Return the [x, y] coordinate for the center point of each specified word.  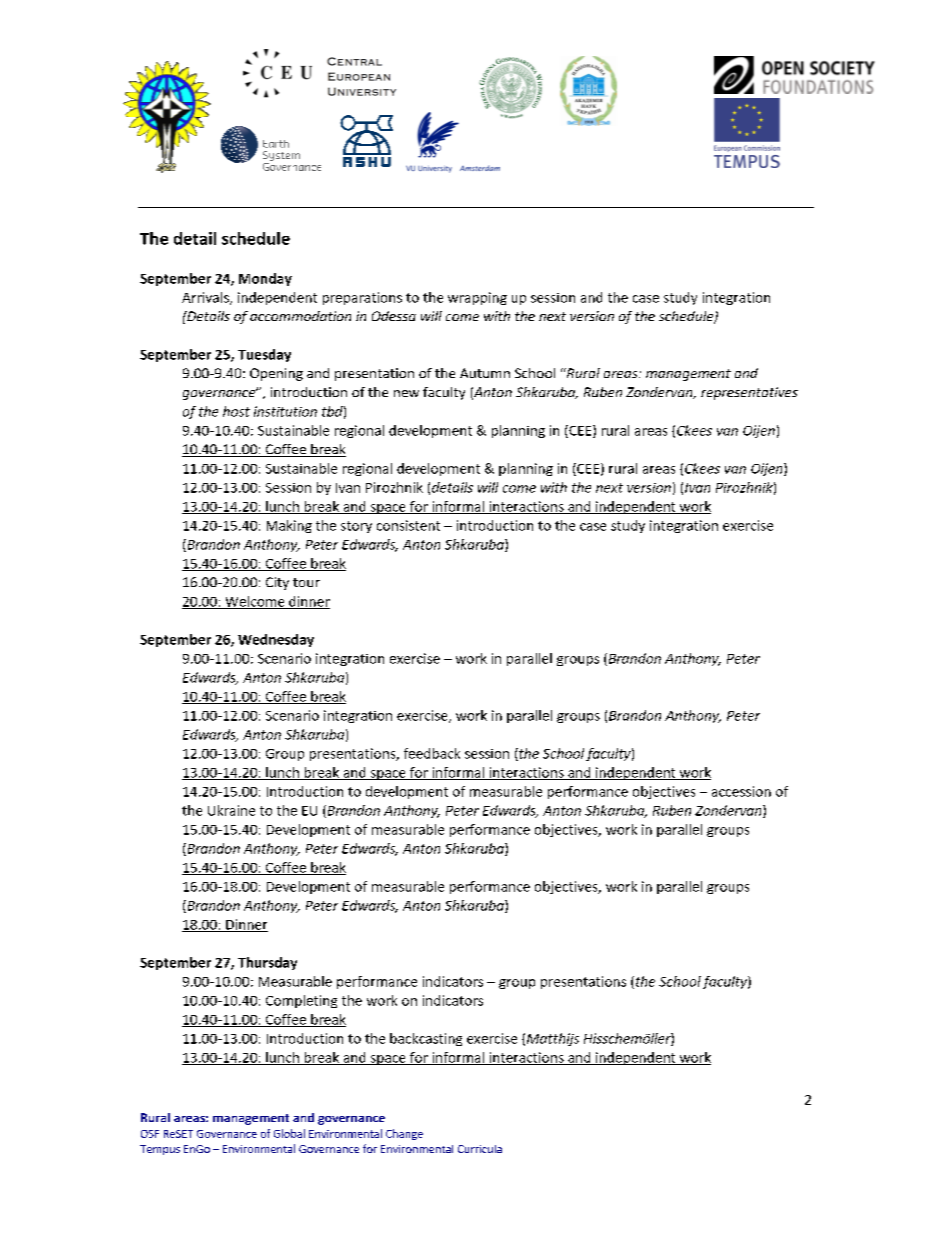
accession [741, 791]
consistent [408, 525]
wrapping [477, 298]
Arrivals [206, 298]
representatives [749, 393]
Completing [301, 1001]
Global [289, 1133]
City [277, 583]
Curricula [480, 1149]
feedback [432, 753]
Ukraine [231, 810]
